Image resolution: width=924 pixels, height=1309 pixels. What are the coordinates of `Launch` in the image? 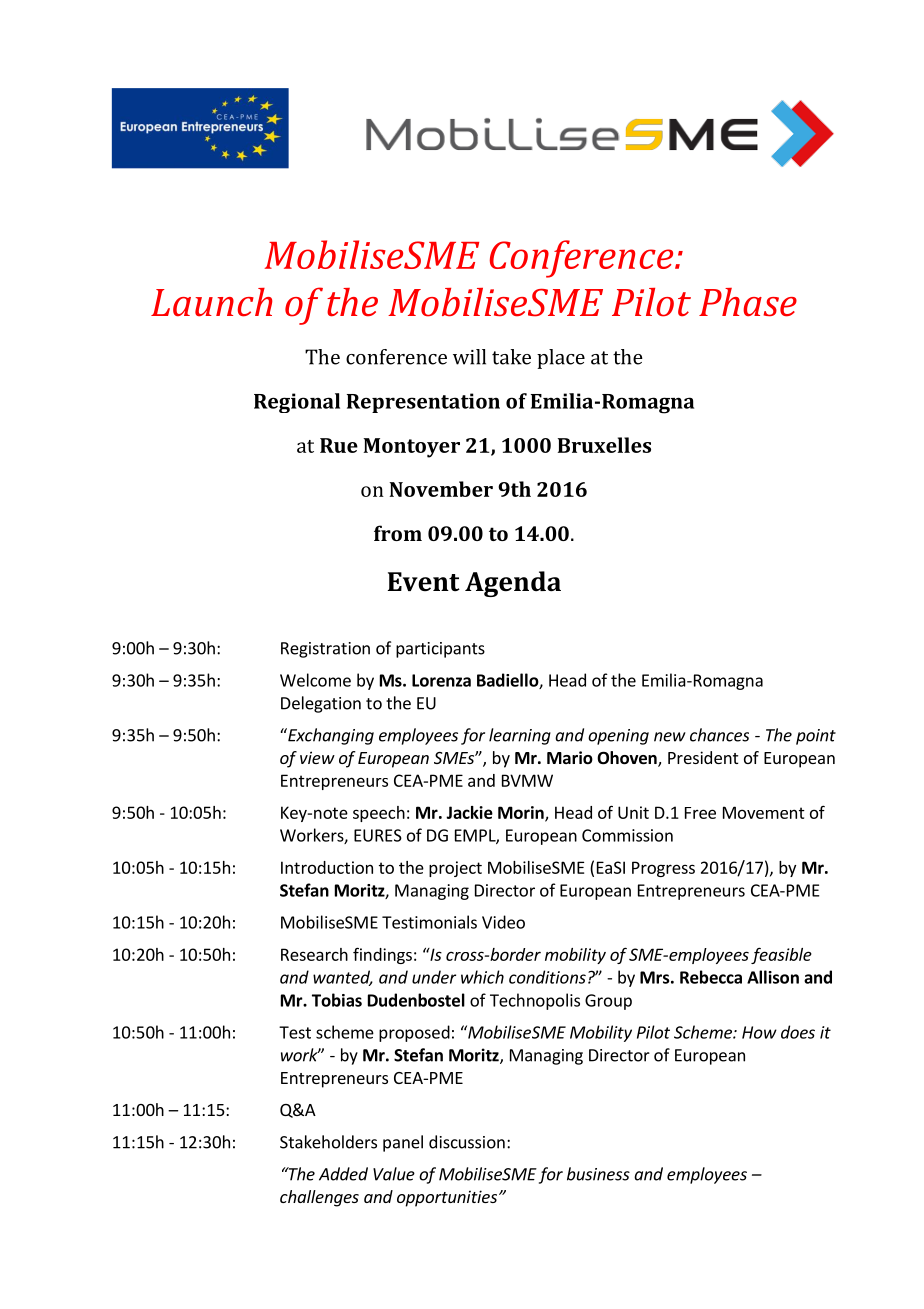 It's located at (211, 302).
